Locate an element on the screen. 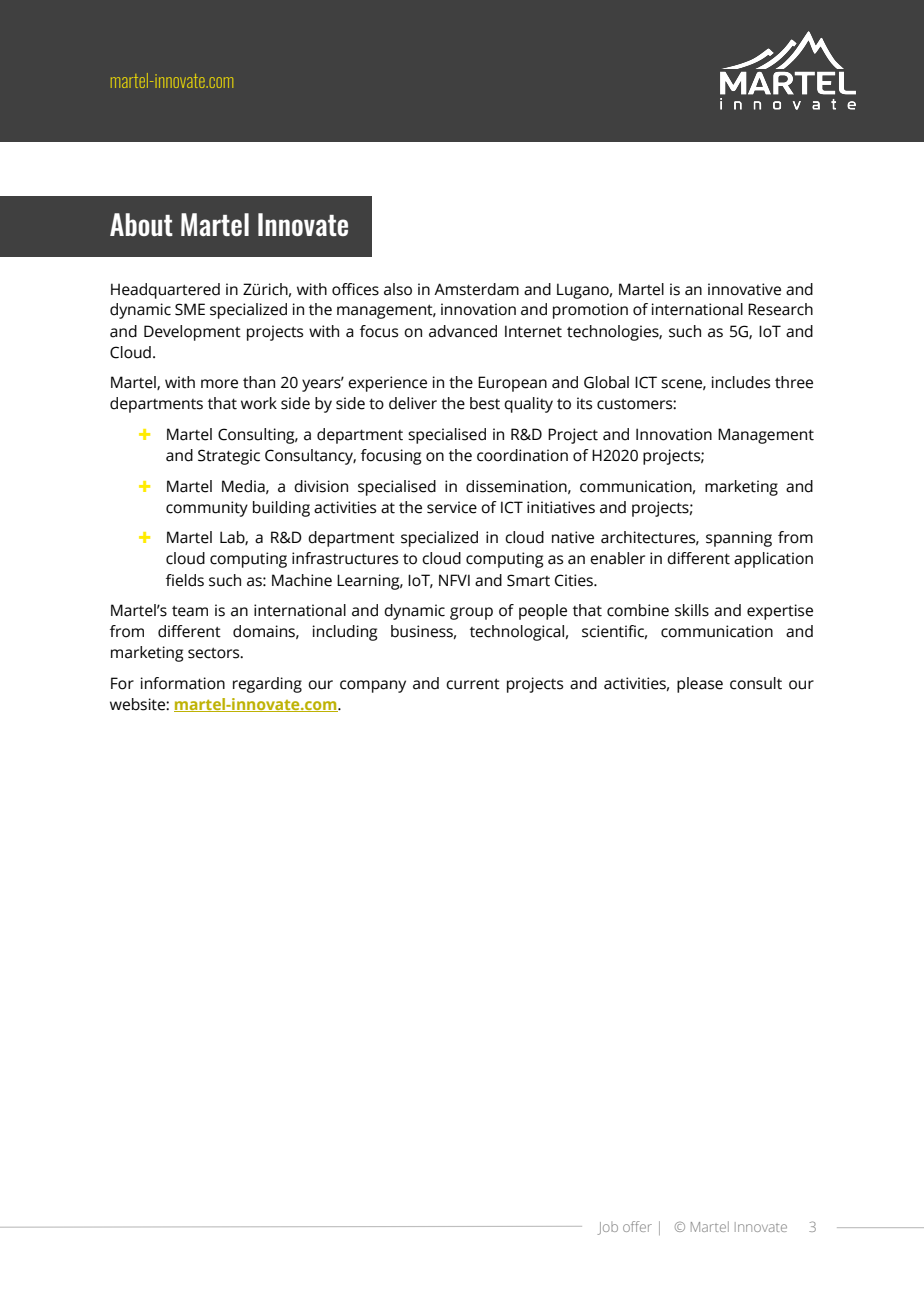 This screenshot has height=1308, width=924. spanning is located at coordinates (739, 539).
